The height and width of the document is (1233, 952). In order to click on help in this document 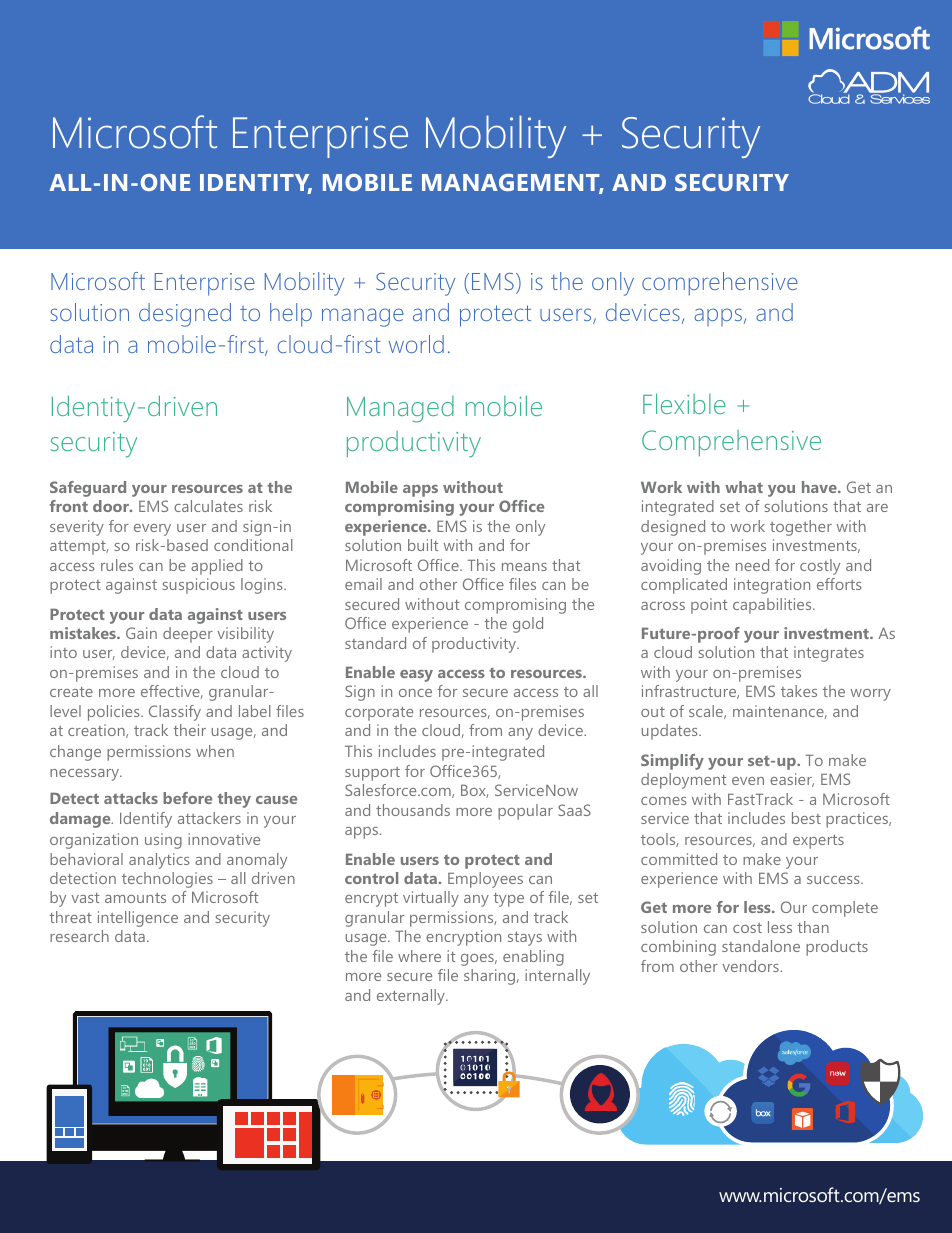, I will do `click(291, 315)`.
